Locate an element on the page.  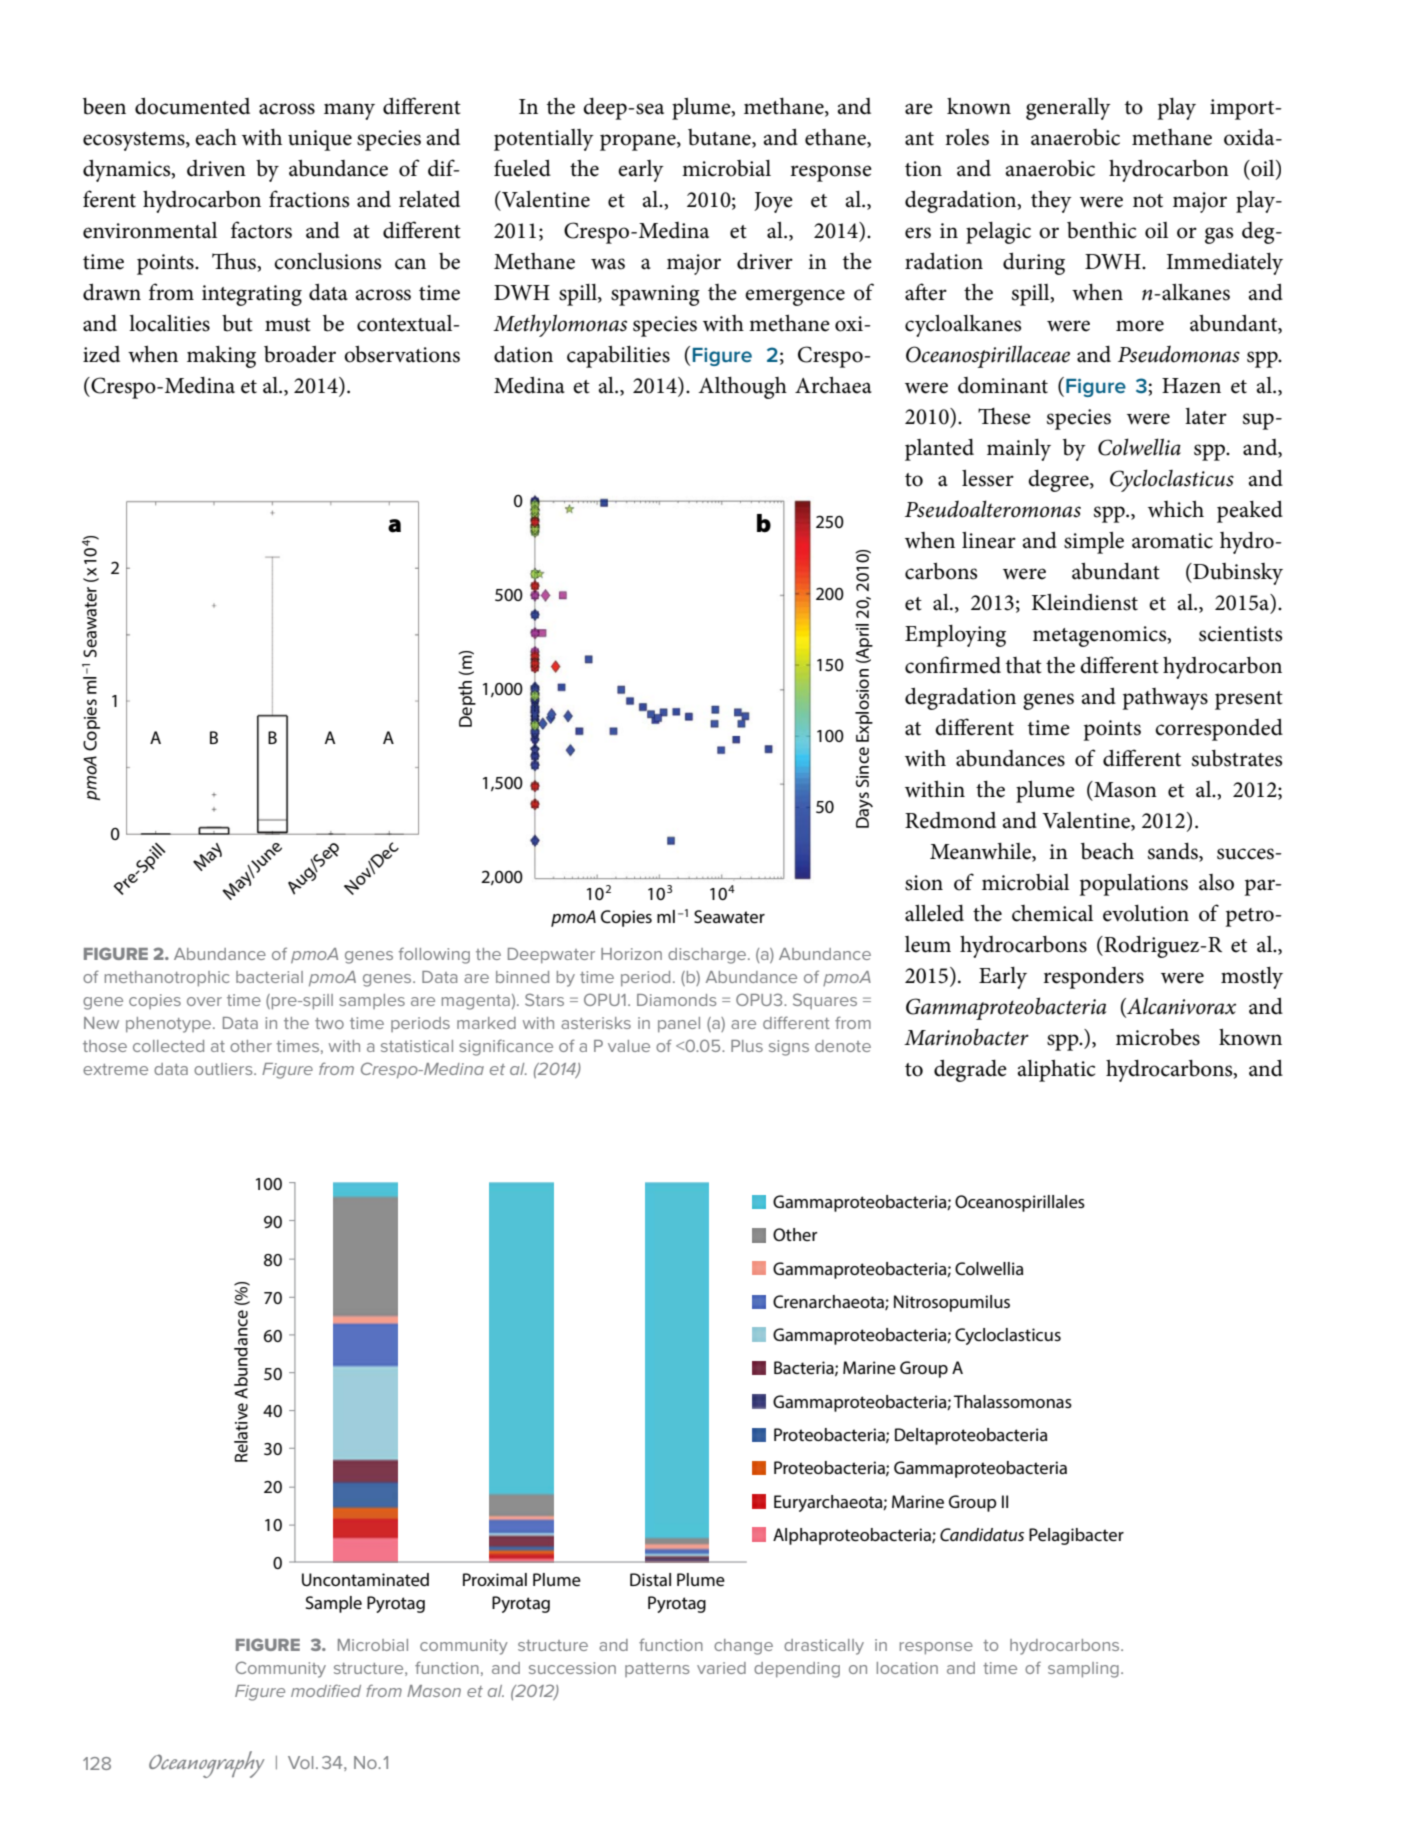
over is located at coordinates (204, 1001).
